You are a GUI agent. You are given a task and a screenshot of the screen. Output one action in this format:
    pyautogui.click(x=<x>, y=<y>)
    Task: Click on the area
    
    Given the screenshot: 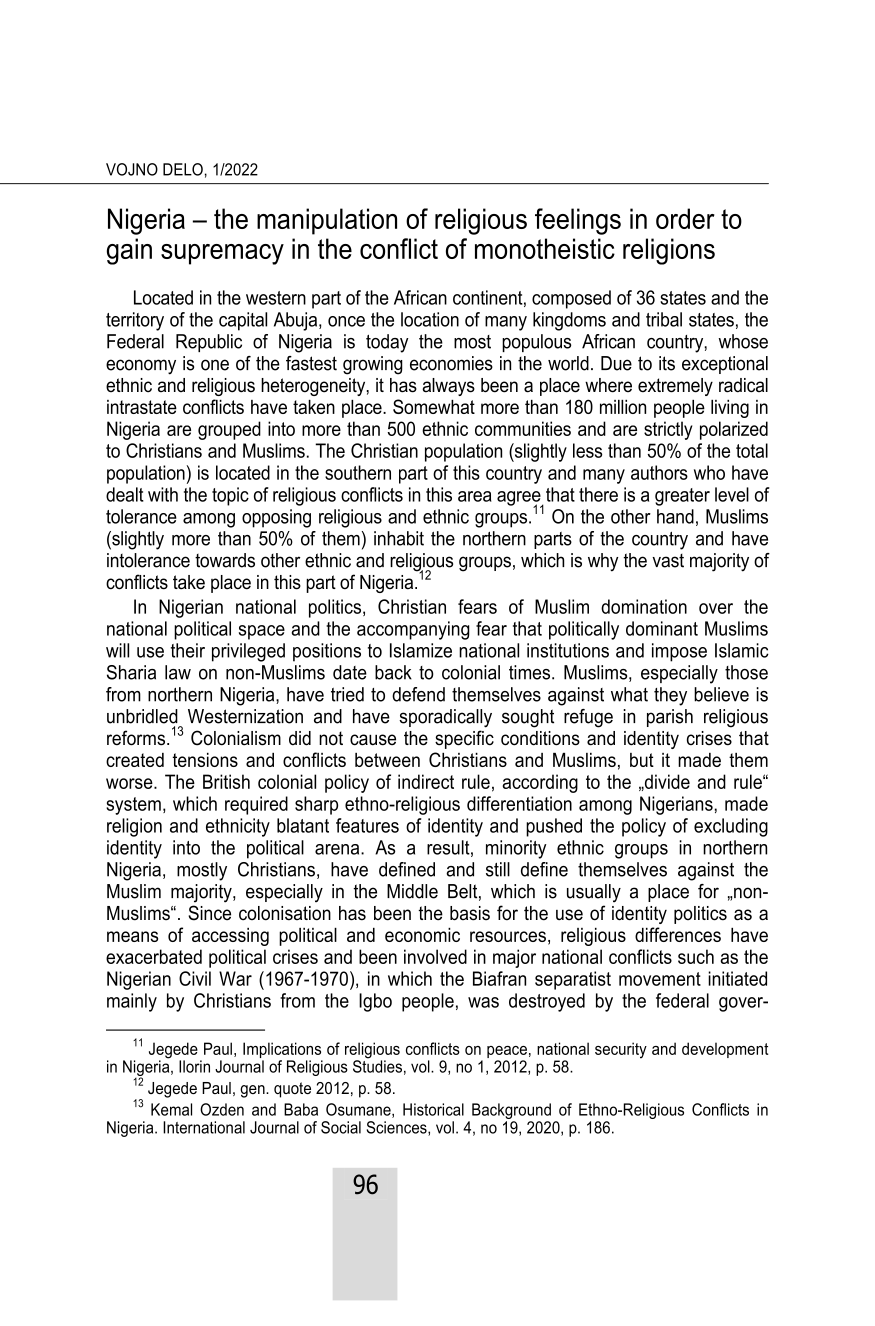 What is the action you would take?
    pyautogui.click(x=475, y=496)
